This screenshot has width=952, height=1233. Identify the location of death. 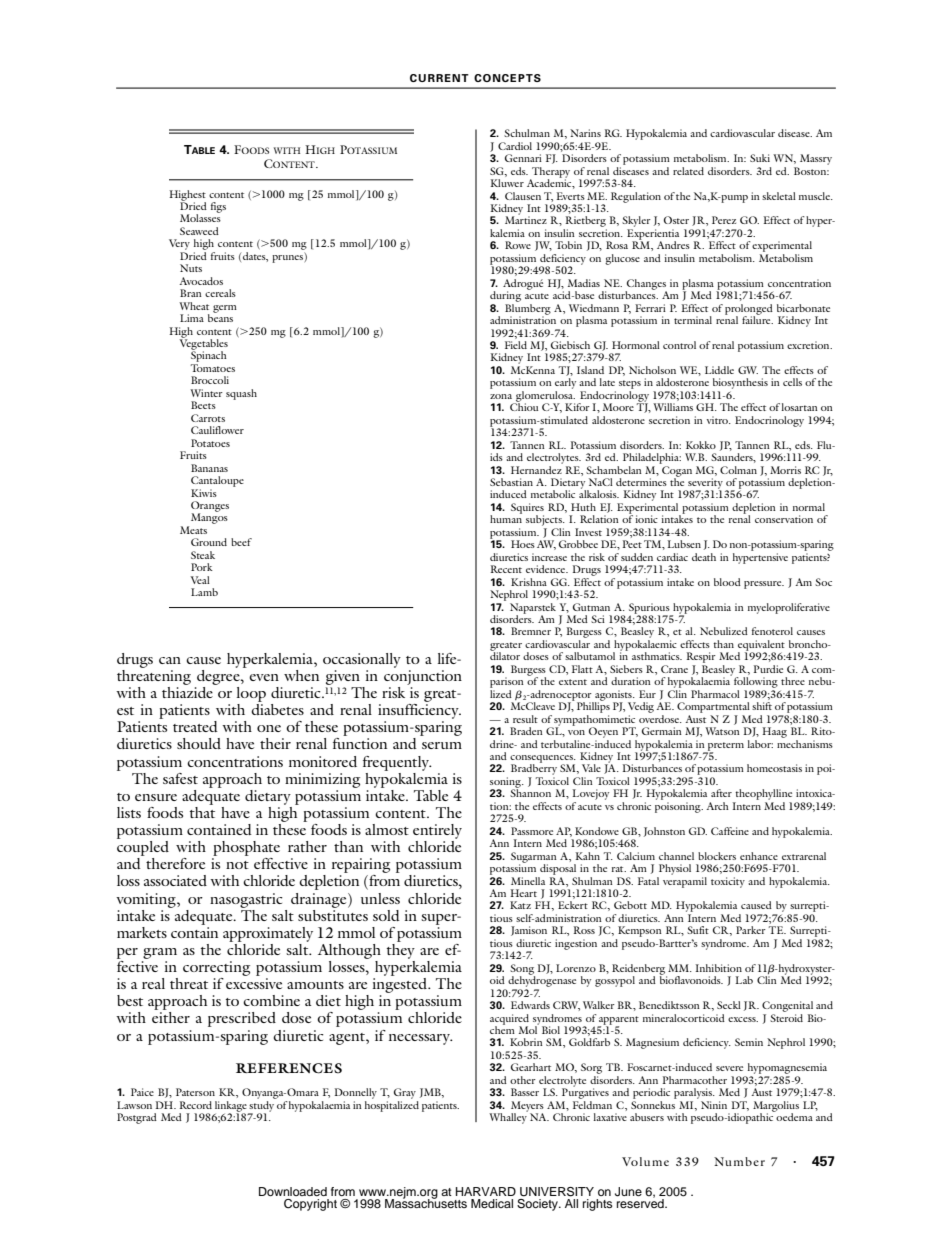
(704, 557).
